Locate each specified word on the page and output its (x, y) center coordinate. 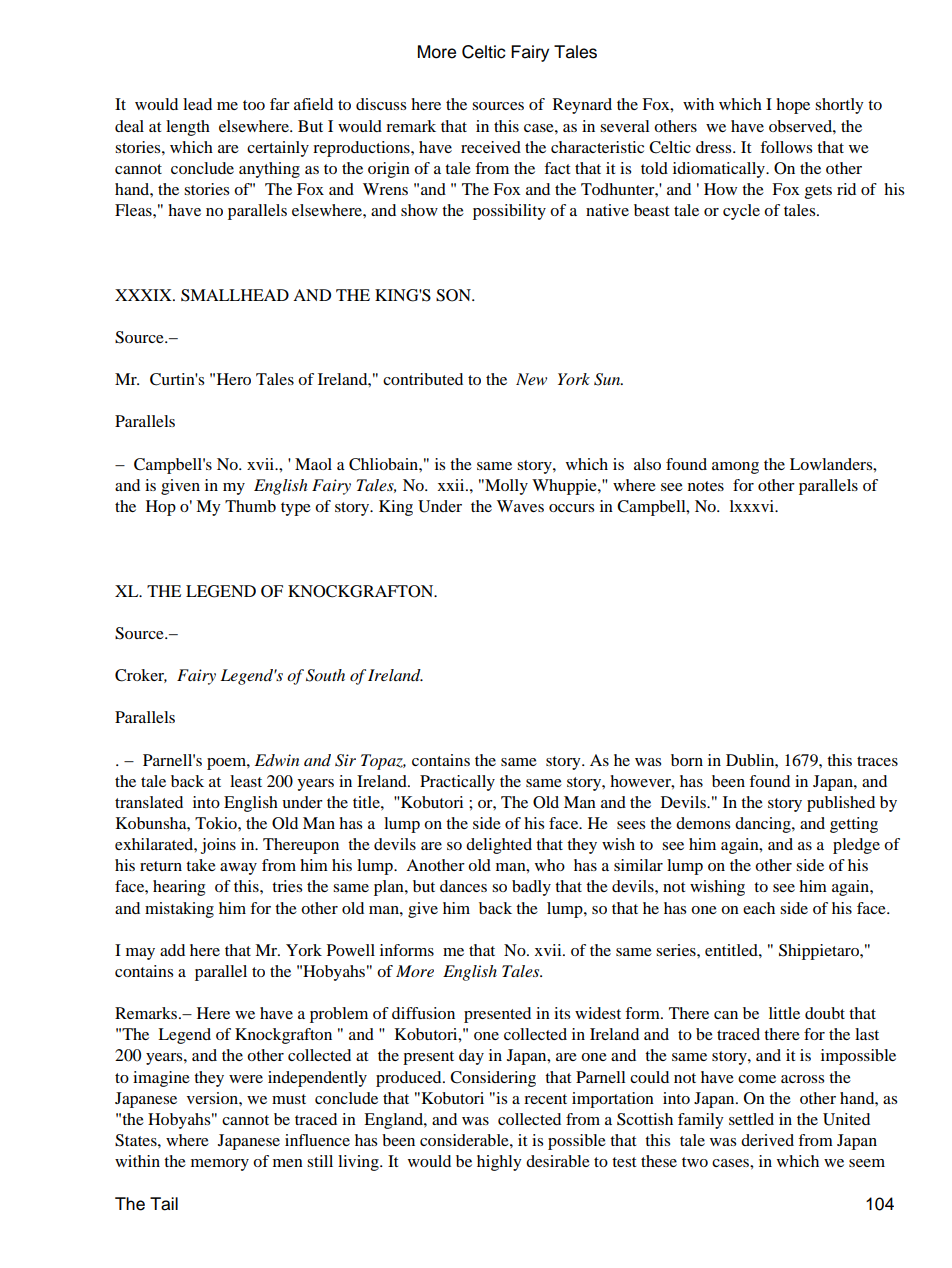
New (531, 379)
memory (220, 1165)
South (325, 675)
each (759, 908)
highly (499, 1163)
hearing (179, 888)
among (735, 468)
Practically (457, 783)
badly (531, 888)
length (188, 128)
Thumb (250, 506)
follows (786, 147)
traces (877, 761)
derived (767, 1140)
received (491, 147)
